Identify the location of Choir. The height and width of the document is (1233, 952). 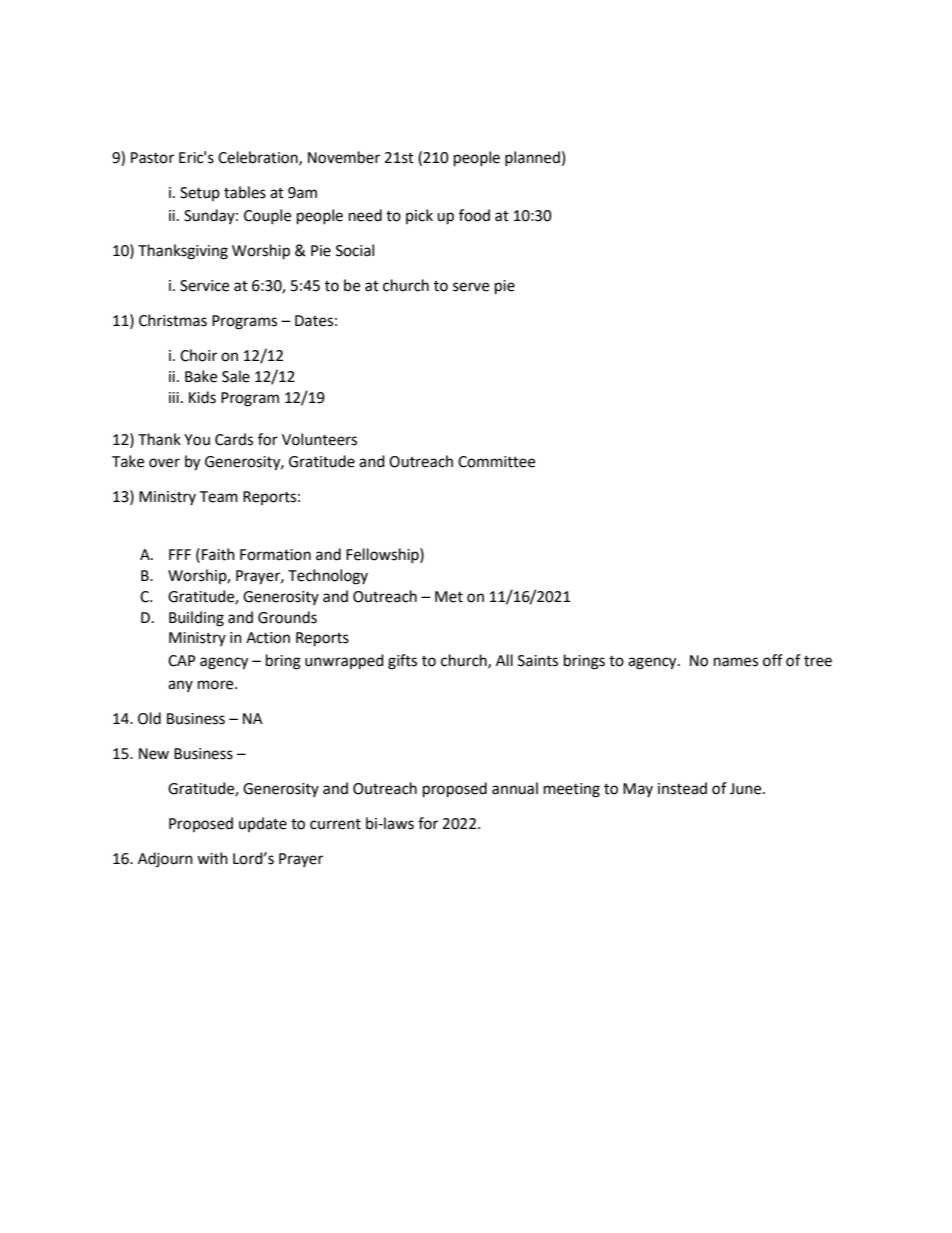
(198, 355).
